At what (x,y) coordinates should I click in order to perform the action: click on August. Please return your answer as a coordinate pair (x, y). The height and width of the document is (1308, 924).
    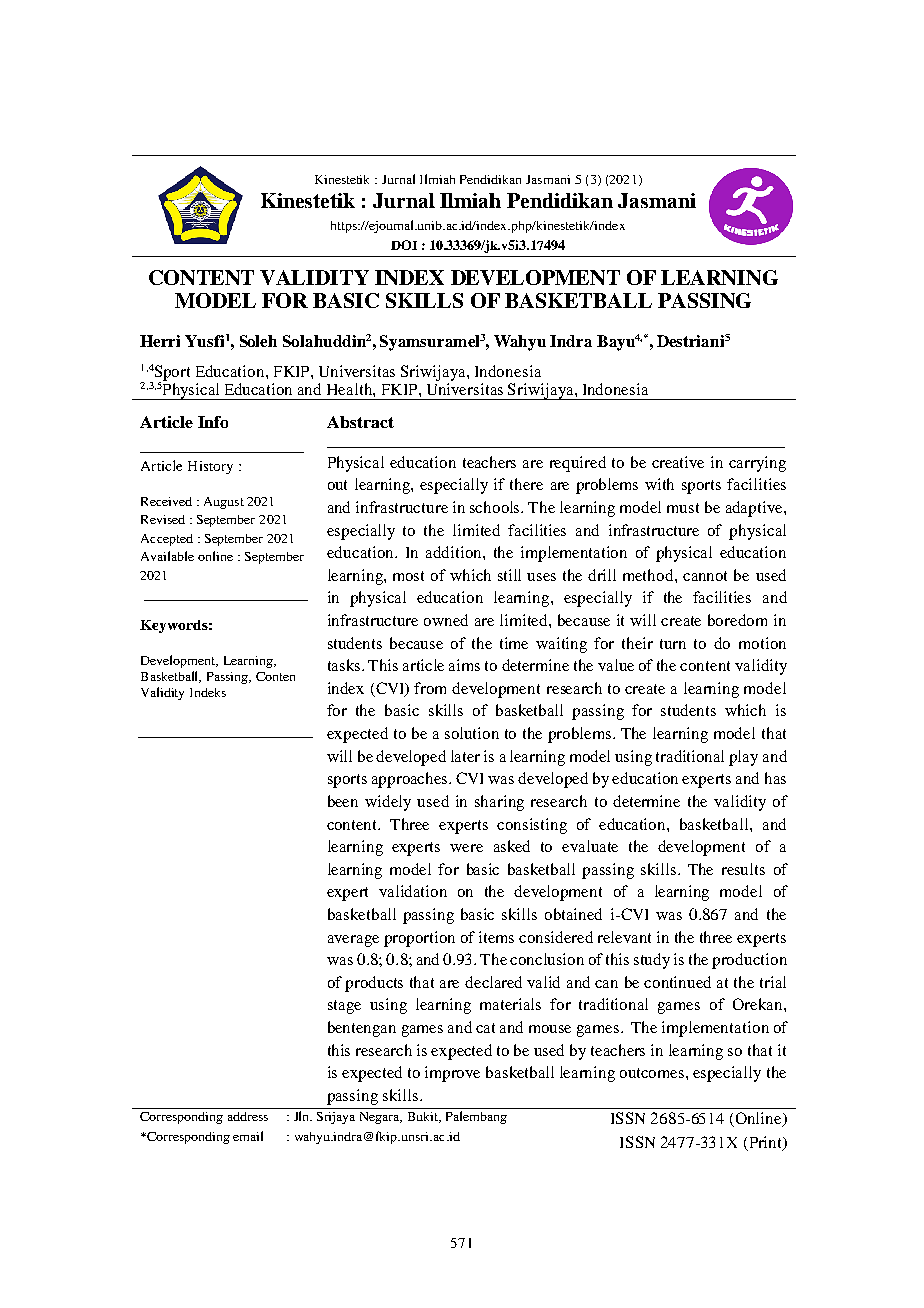
    Looking at the image, I should click on (224, 503).
